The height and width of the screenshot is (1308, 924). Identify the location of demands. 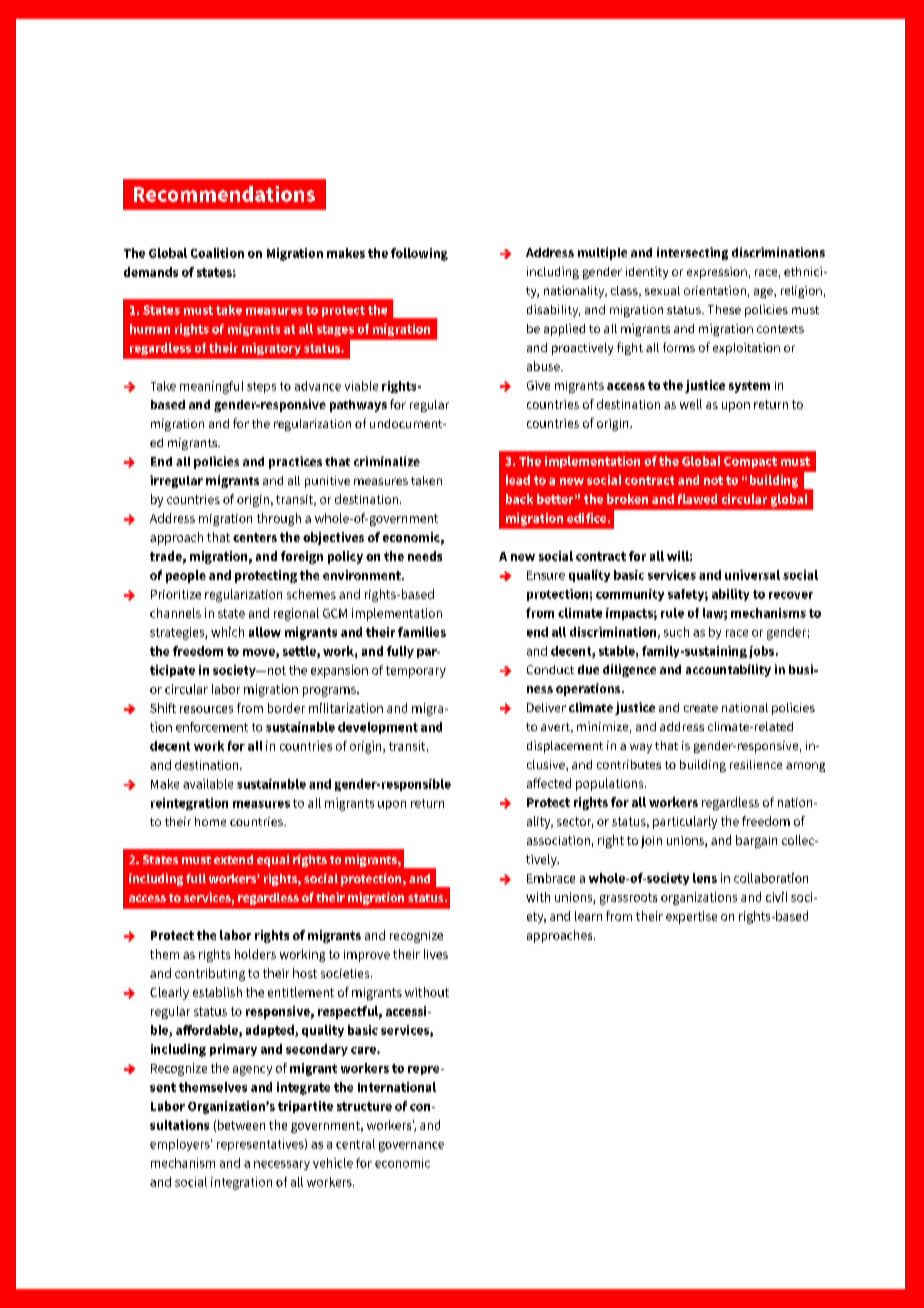
(151, 272).
